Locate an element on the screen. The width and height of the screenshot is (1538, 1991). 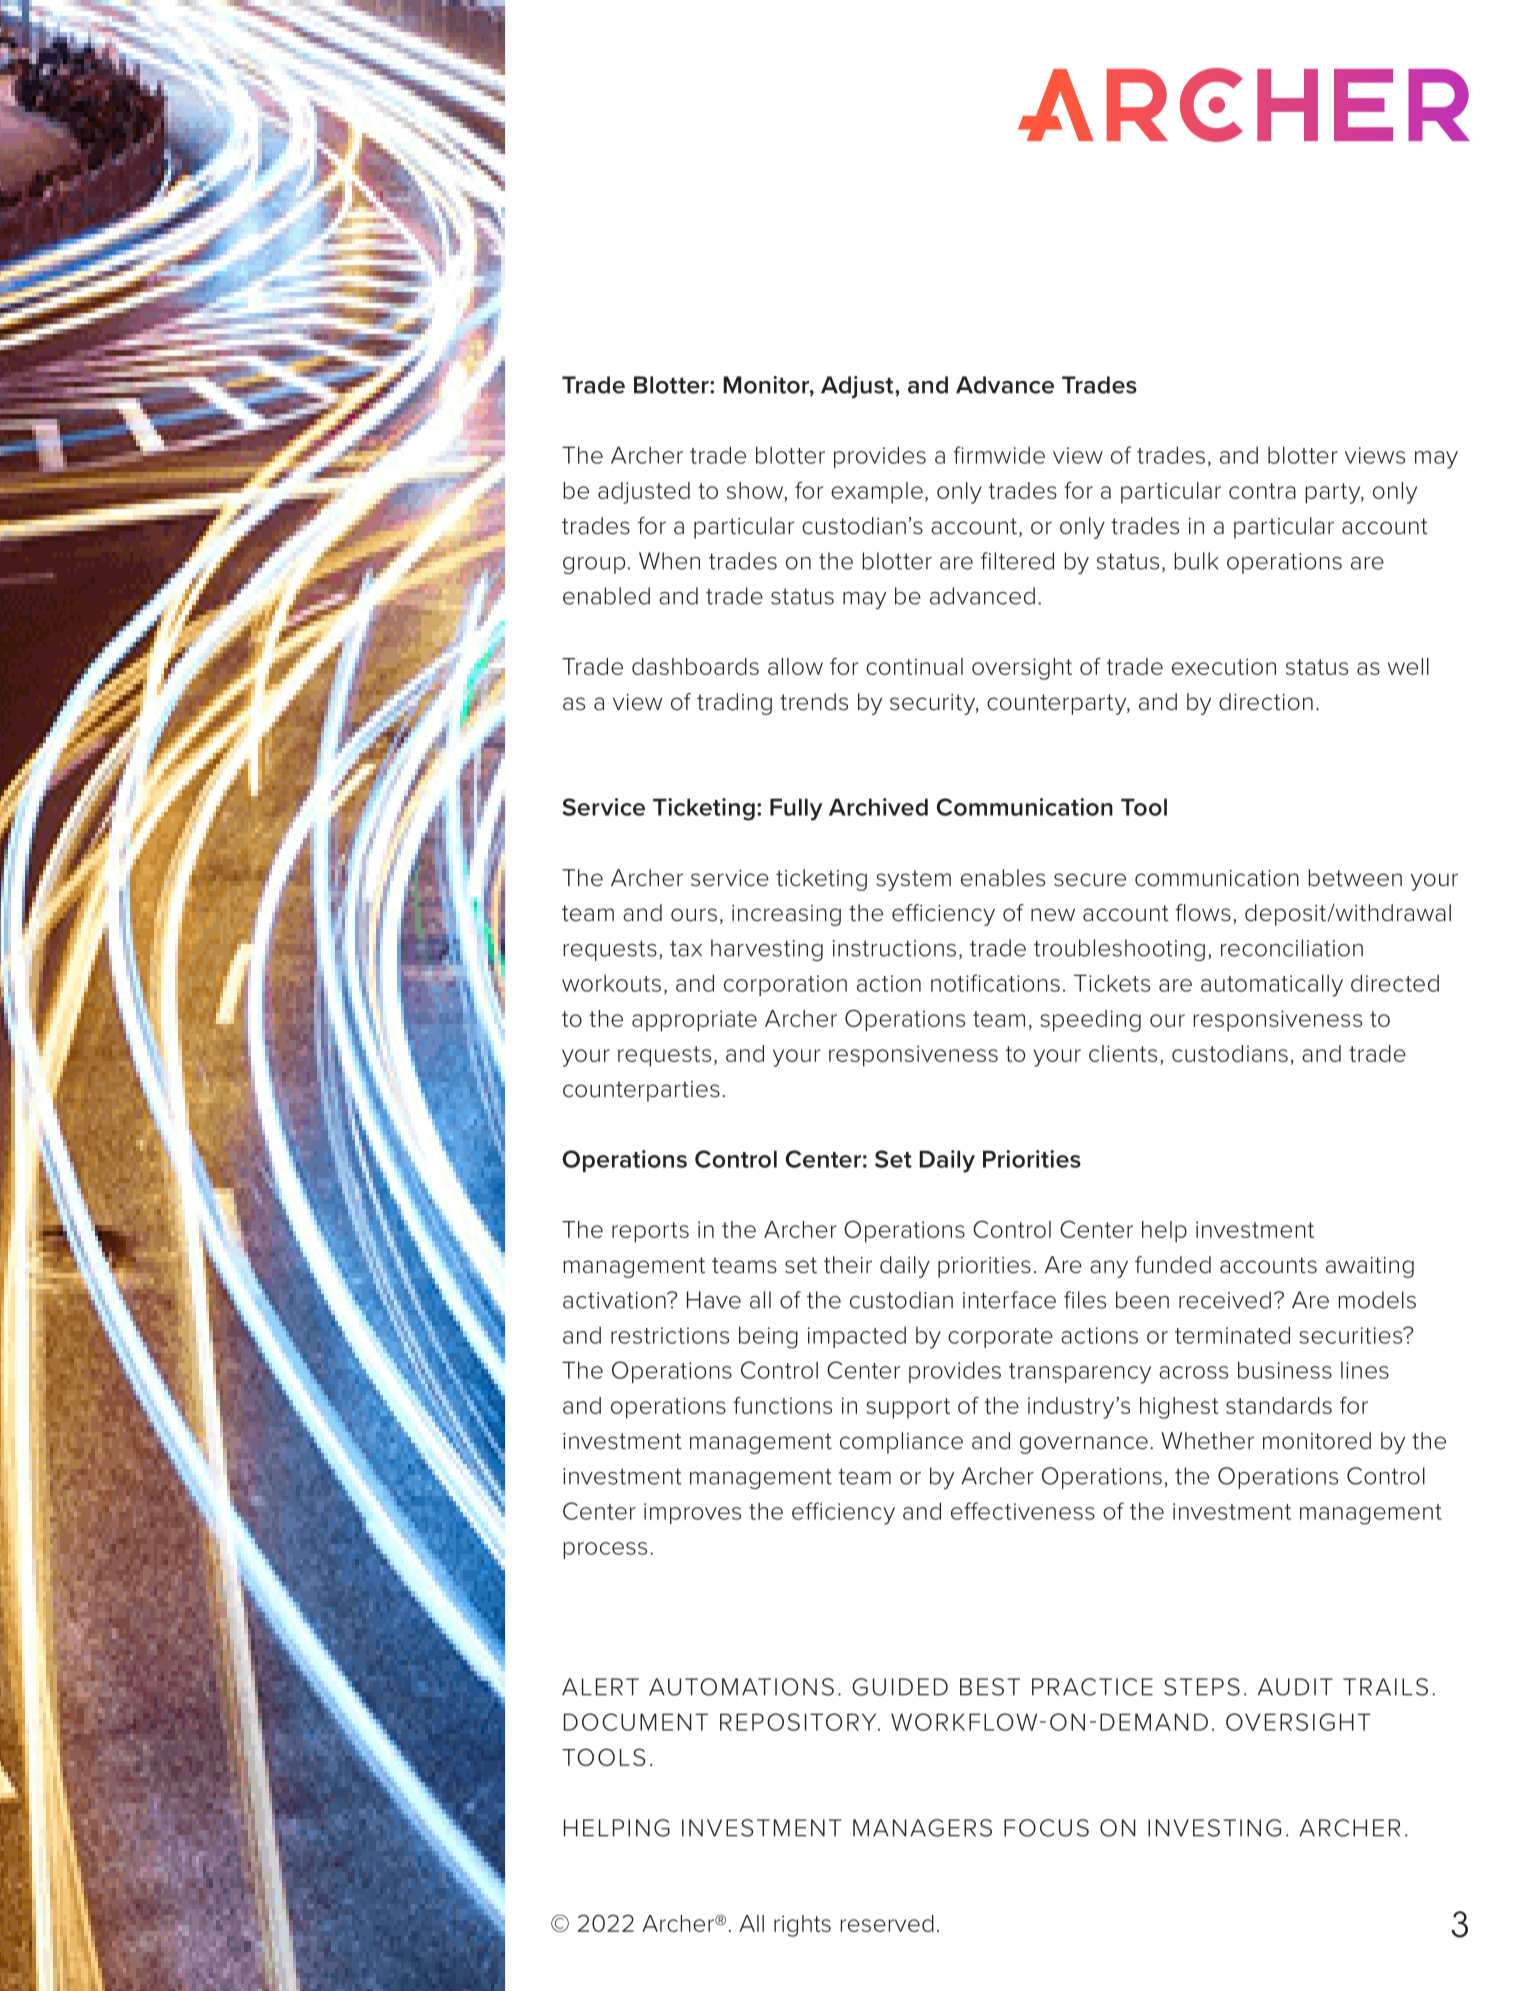
interface is located at coordinates (1009, 1300).
